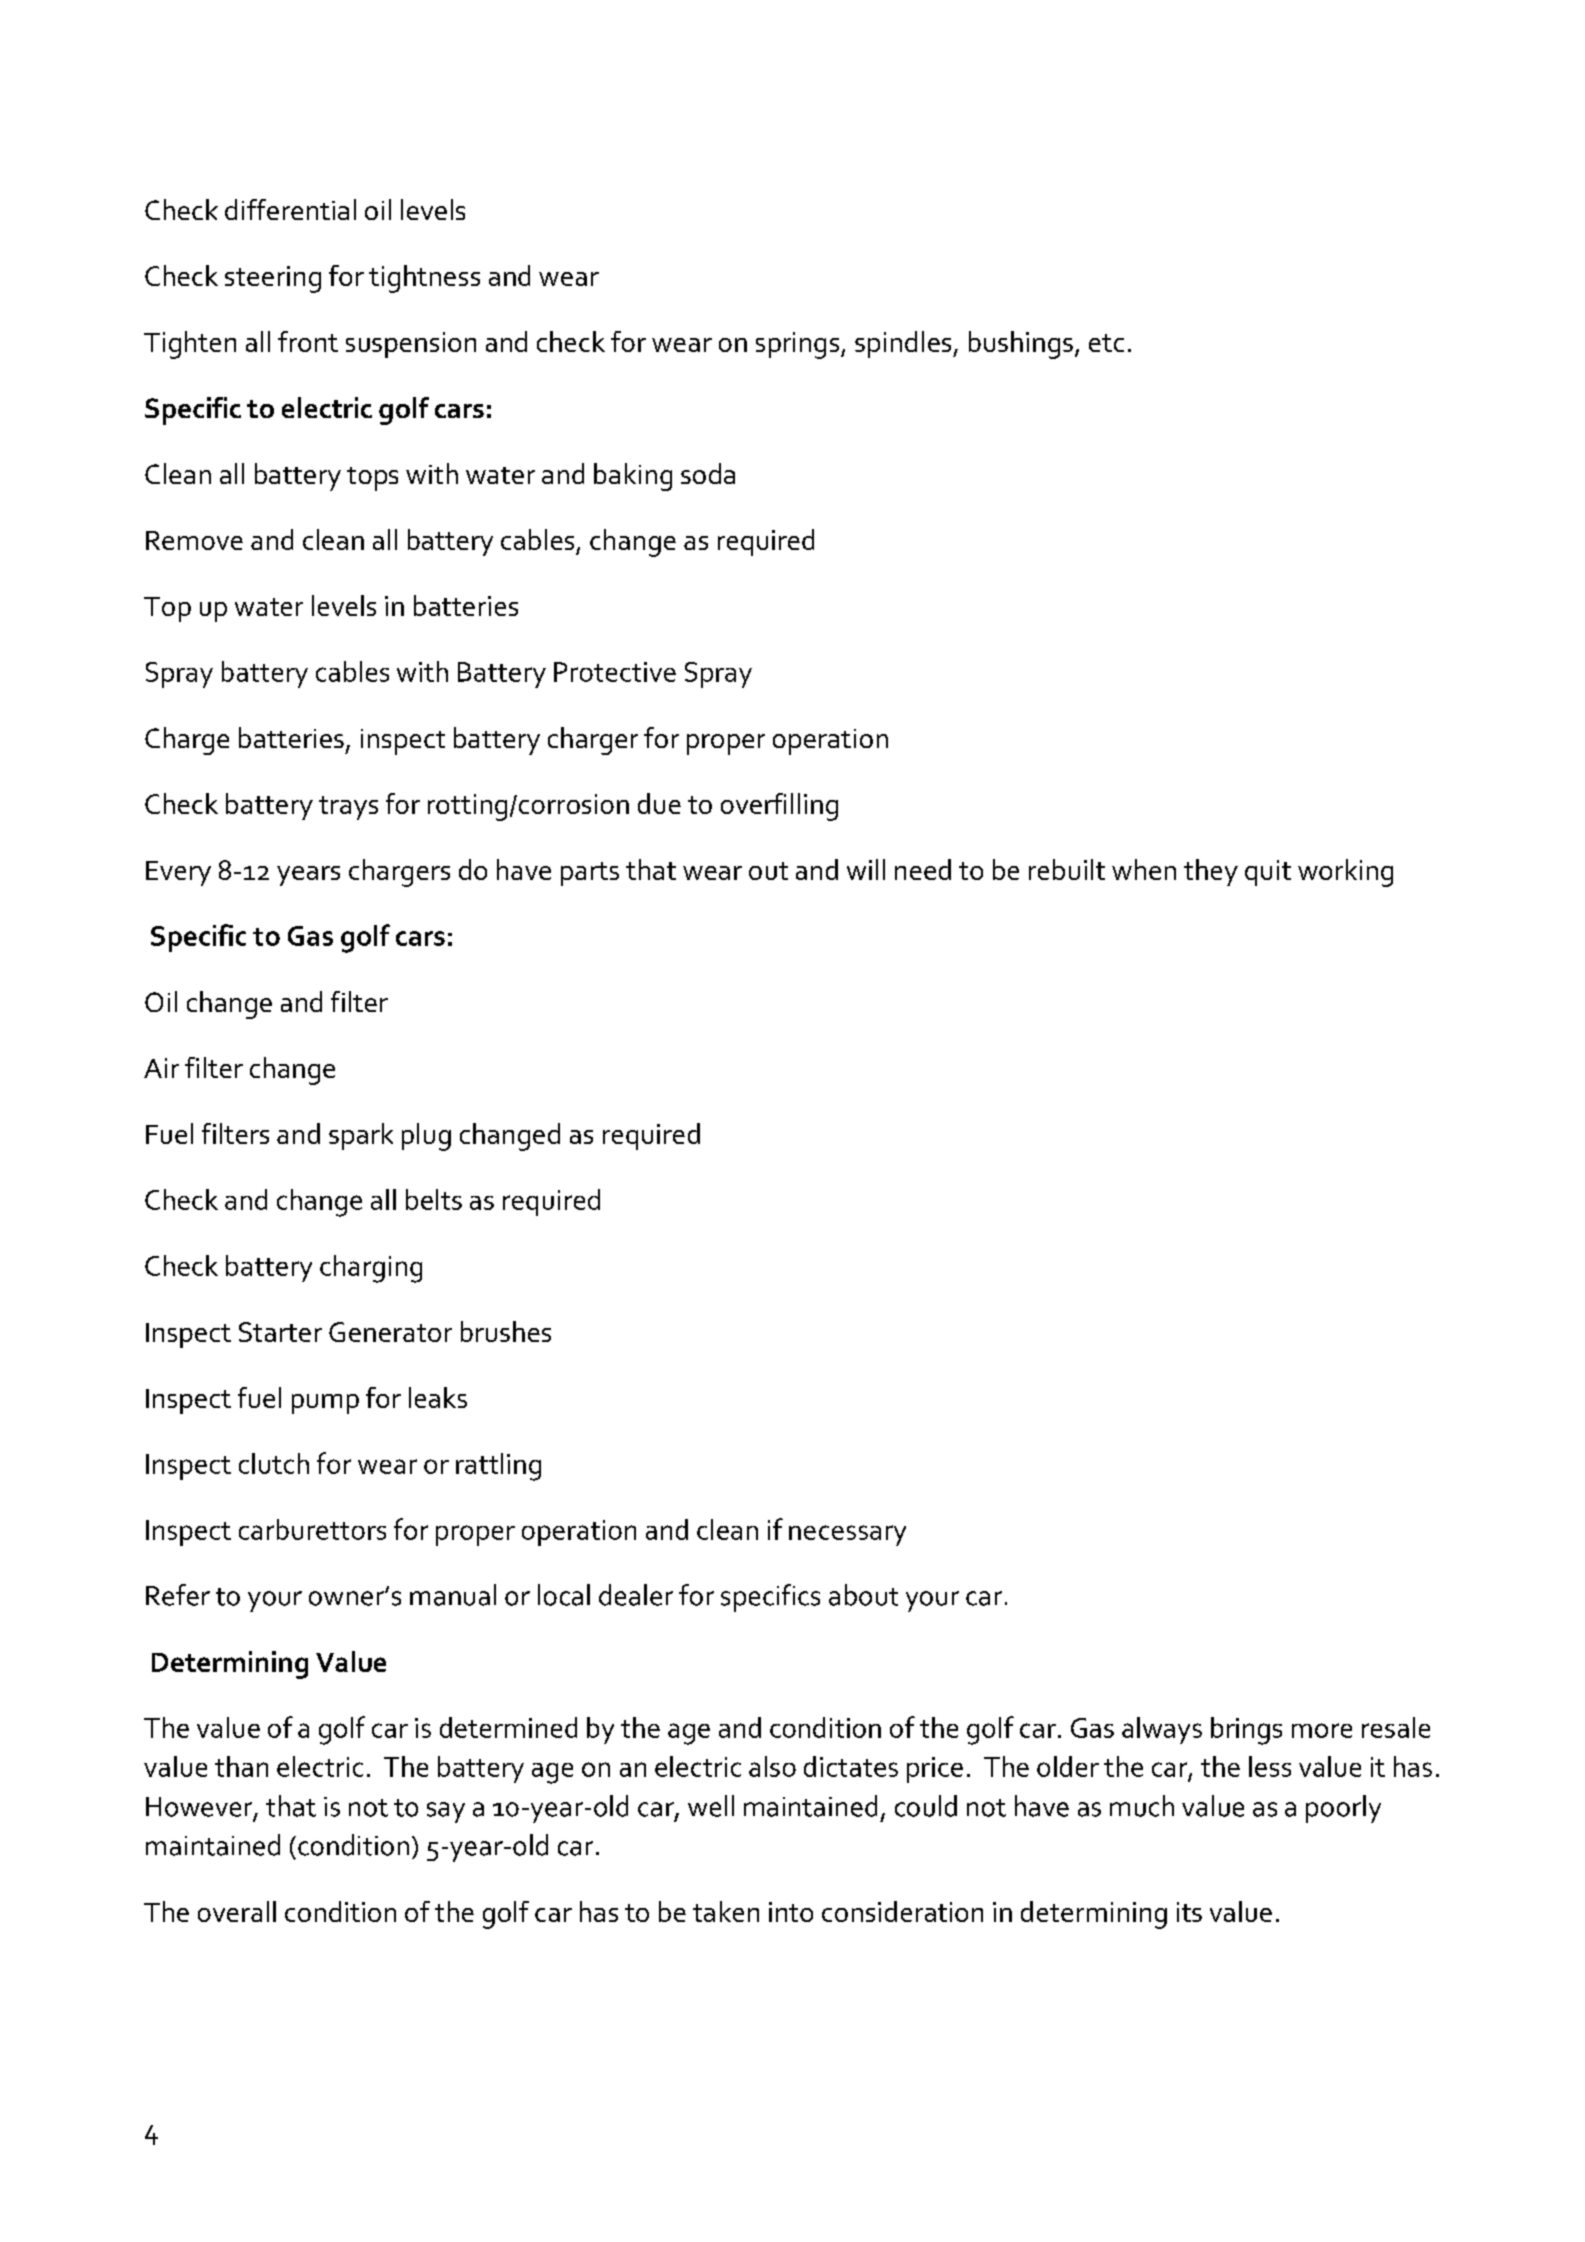 This screenshot has width=1585, height=2242. I want to click on springs, so click(799, 345).
